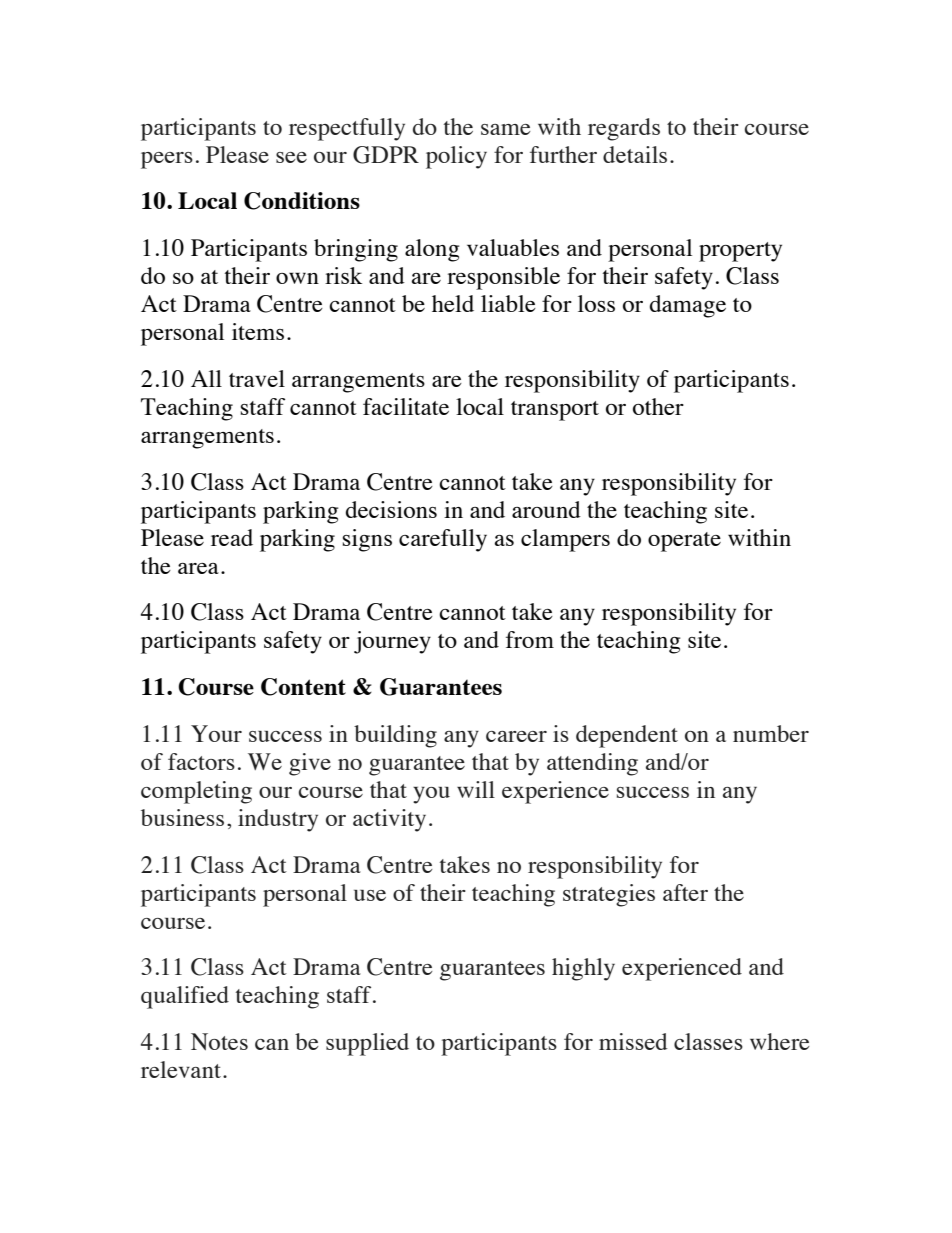  I want to click on will, so click(476, 789).
